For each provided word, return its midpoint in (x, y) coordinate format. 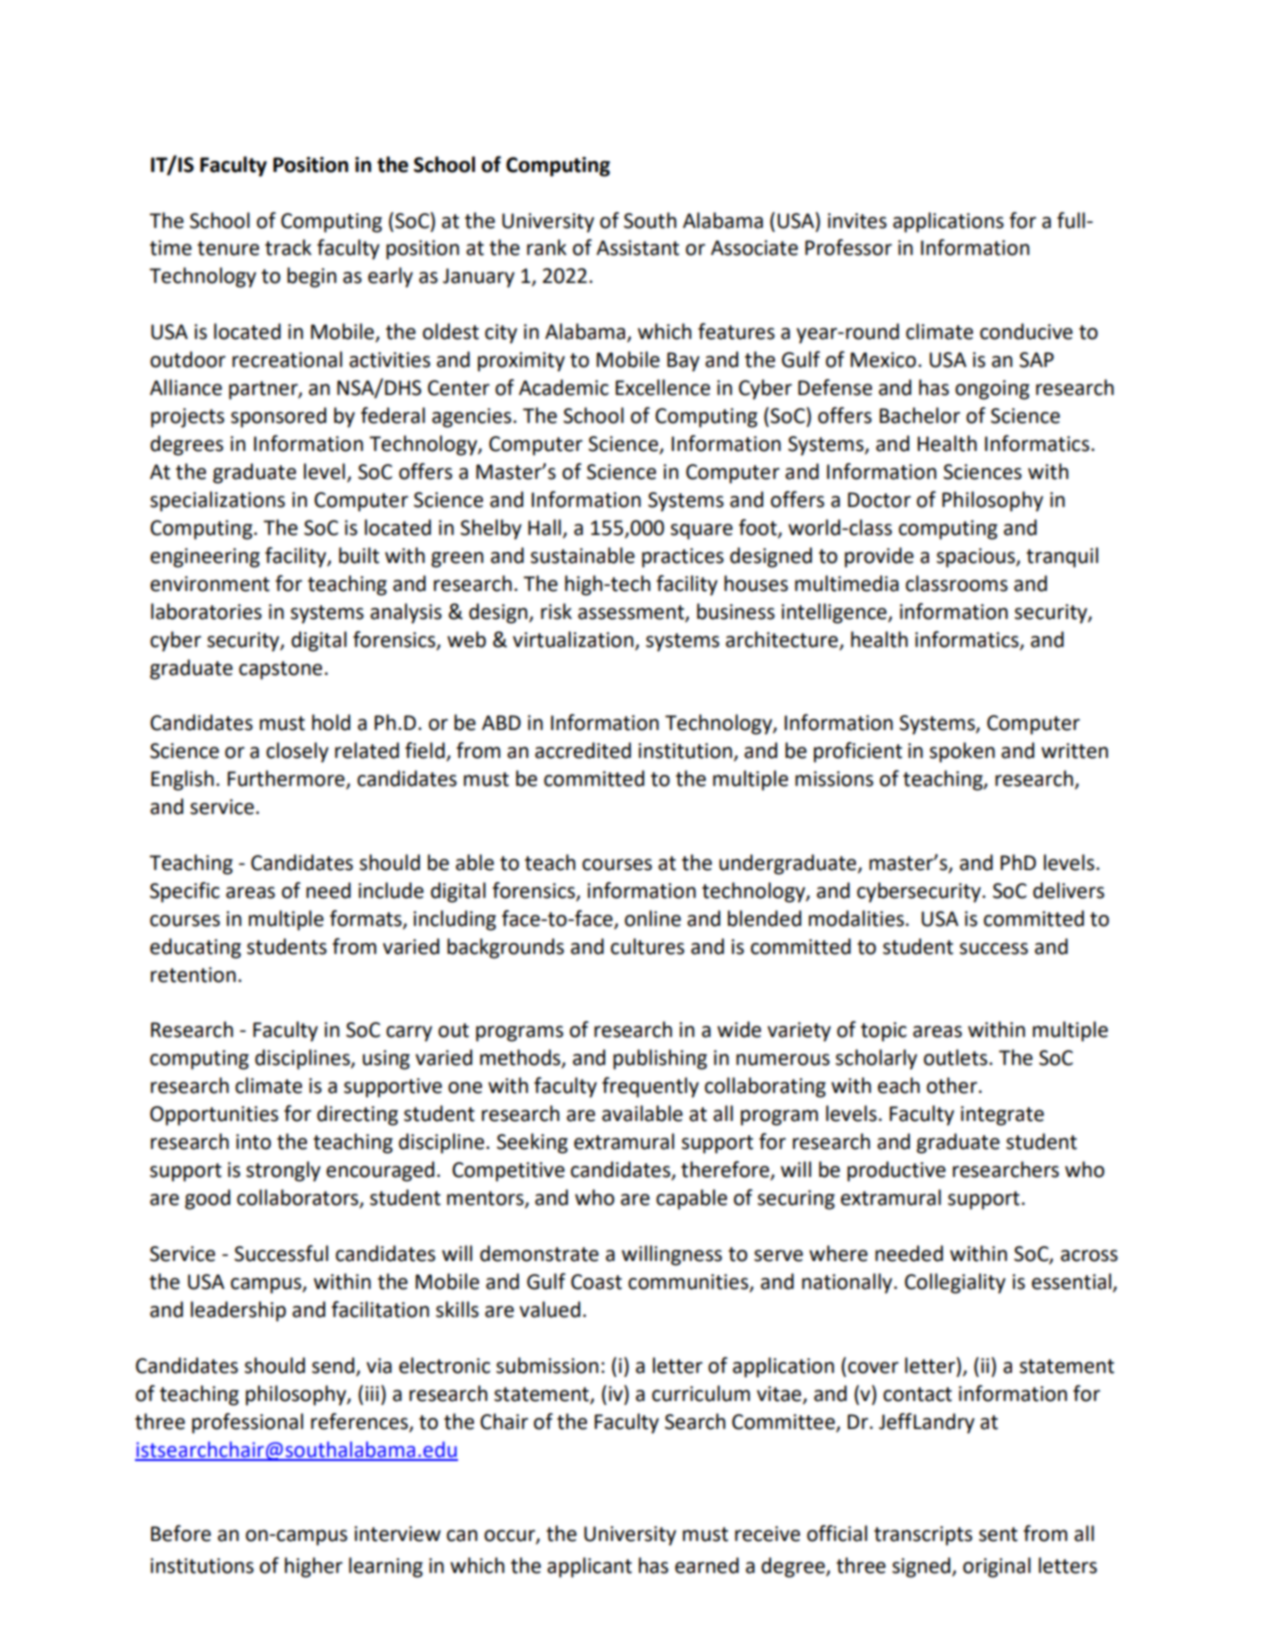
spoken (962, 752)
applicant (589, 1567)
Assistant (637, 248)
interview (397, 1534)
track (288, 247)
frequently (650, 1087)
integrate (1002, 1116)
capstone (280, 670)
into (253, 1142)
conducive (1026, 331)
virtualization (574, 640)
